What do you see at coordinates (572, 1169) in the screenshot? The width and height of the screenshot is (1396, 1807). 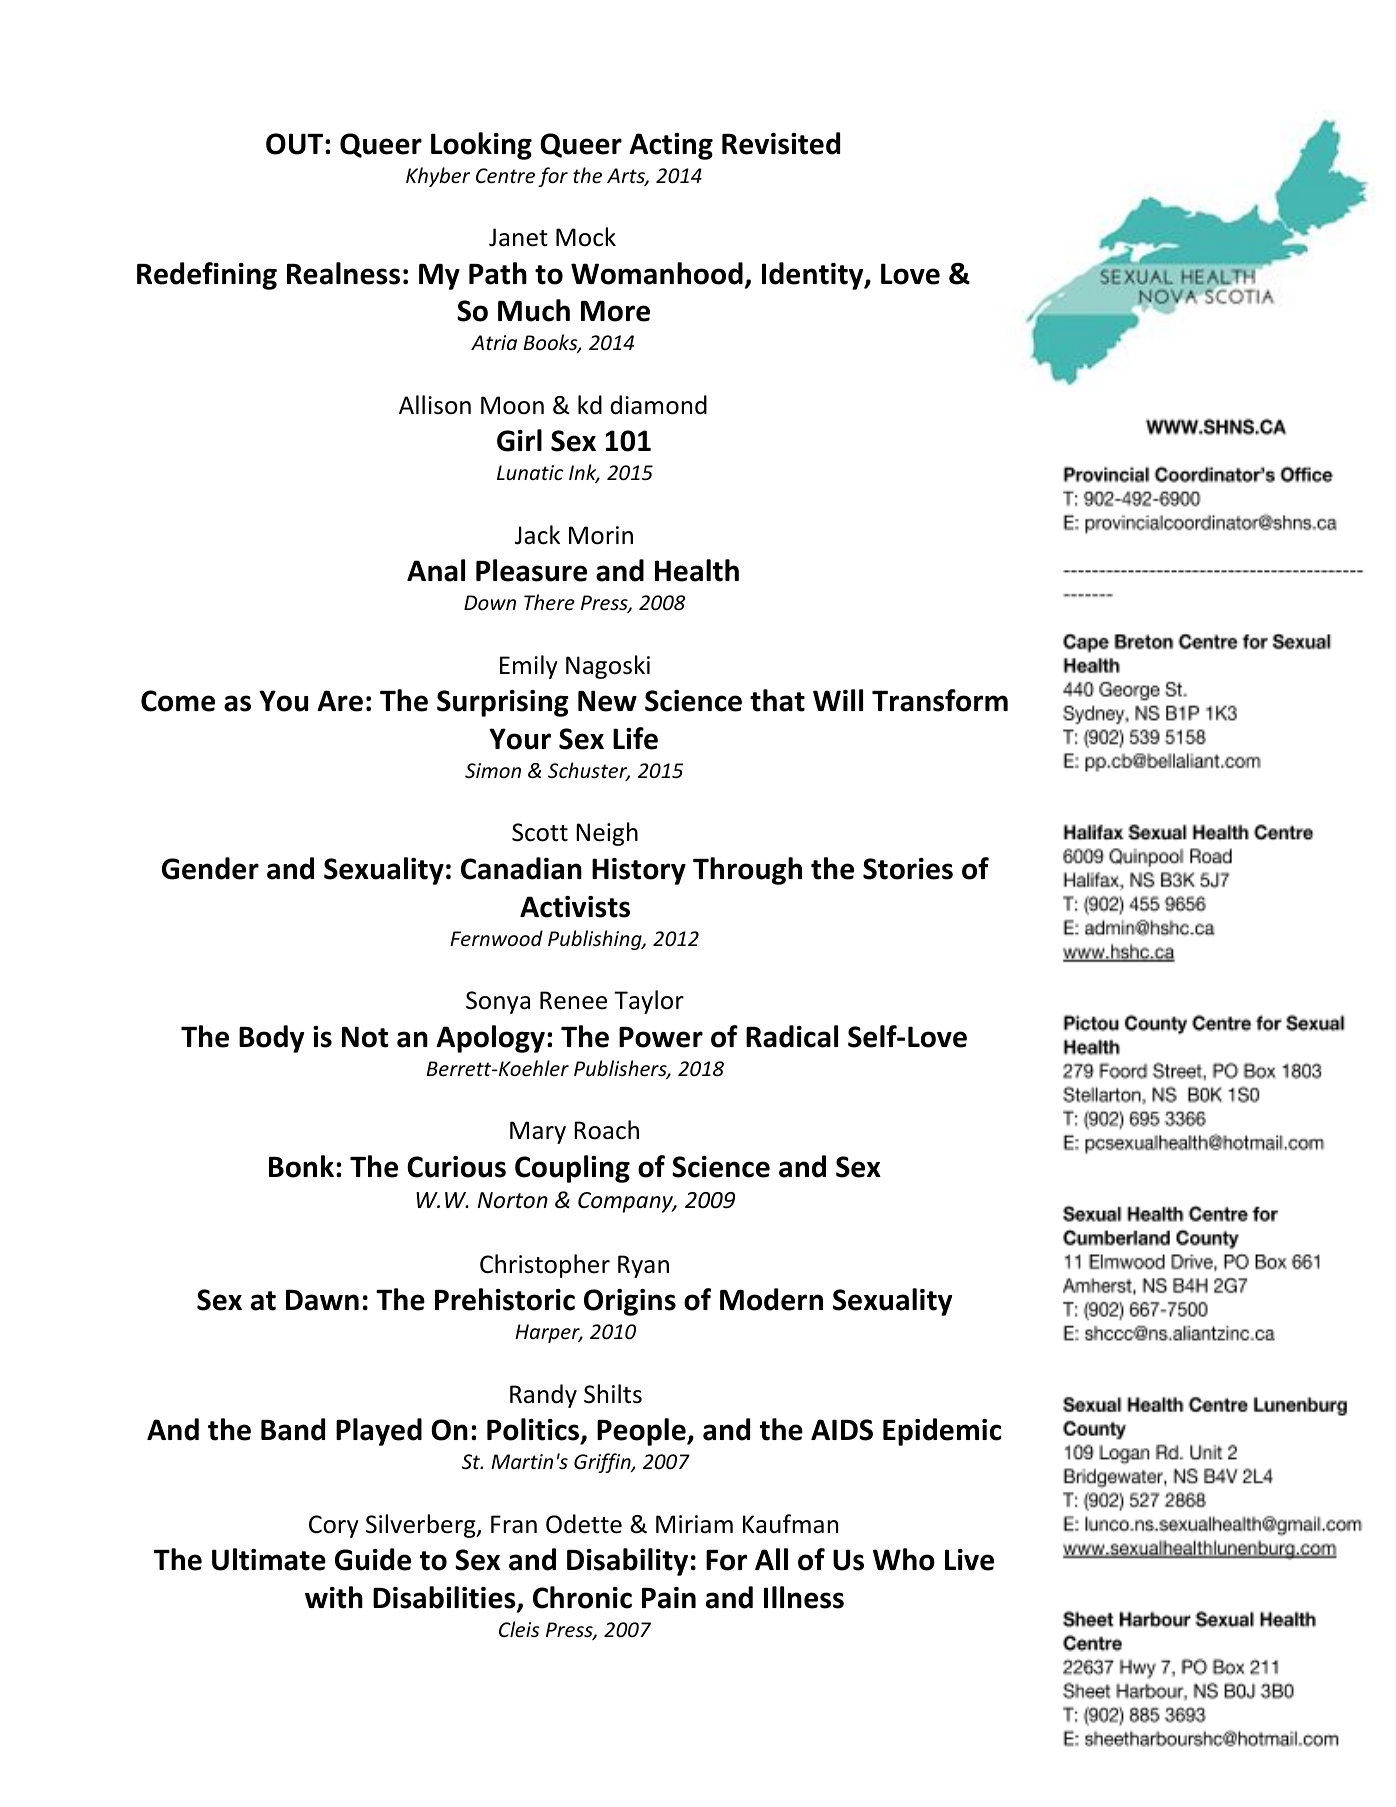 I see `Coupling` at bounding box center [572, 1169].
